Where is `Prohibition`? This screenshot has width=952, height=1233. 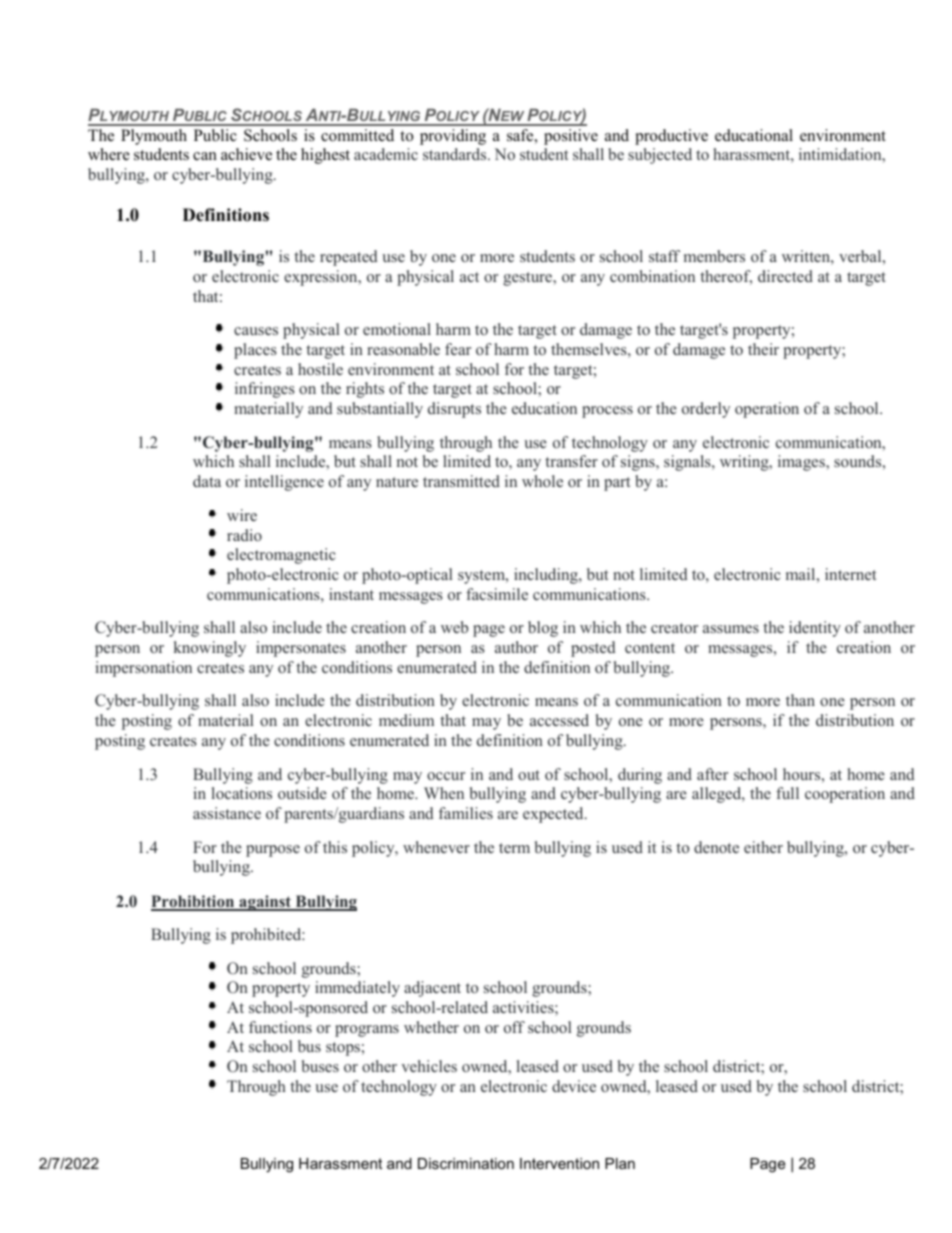 Prohibition is located at coordinates (194, 902).
